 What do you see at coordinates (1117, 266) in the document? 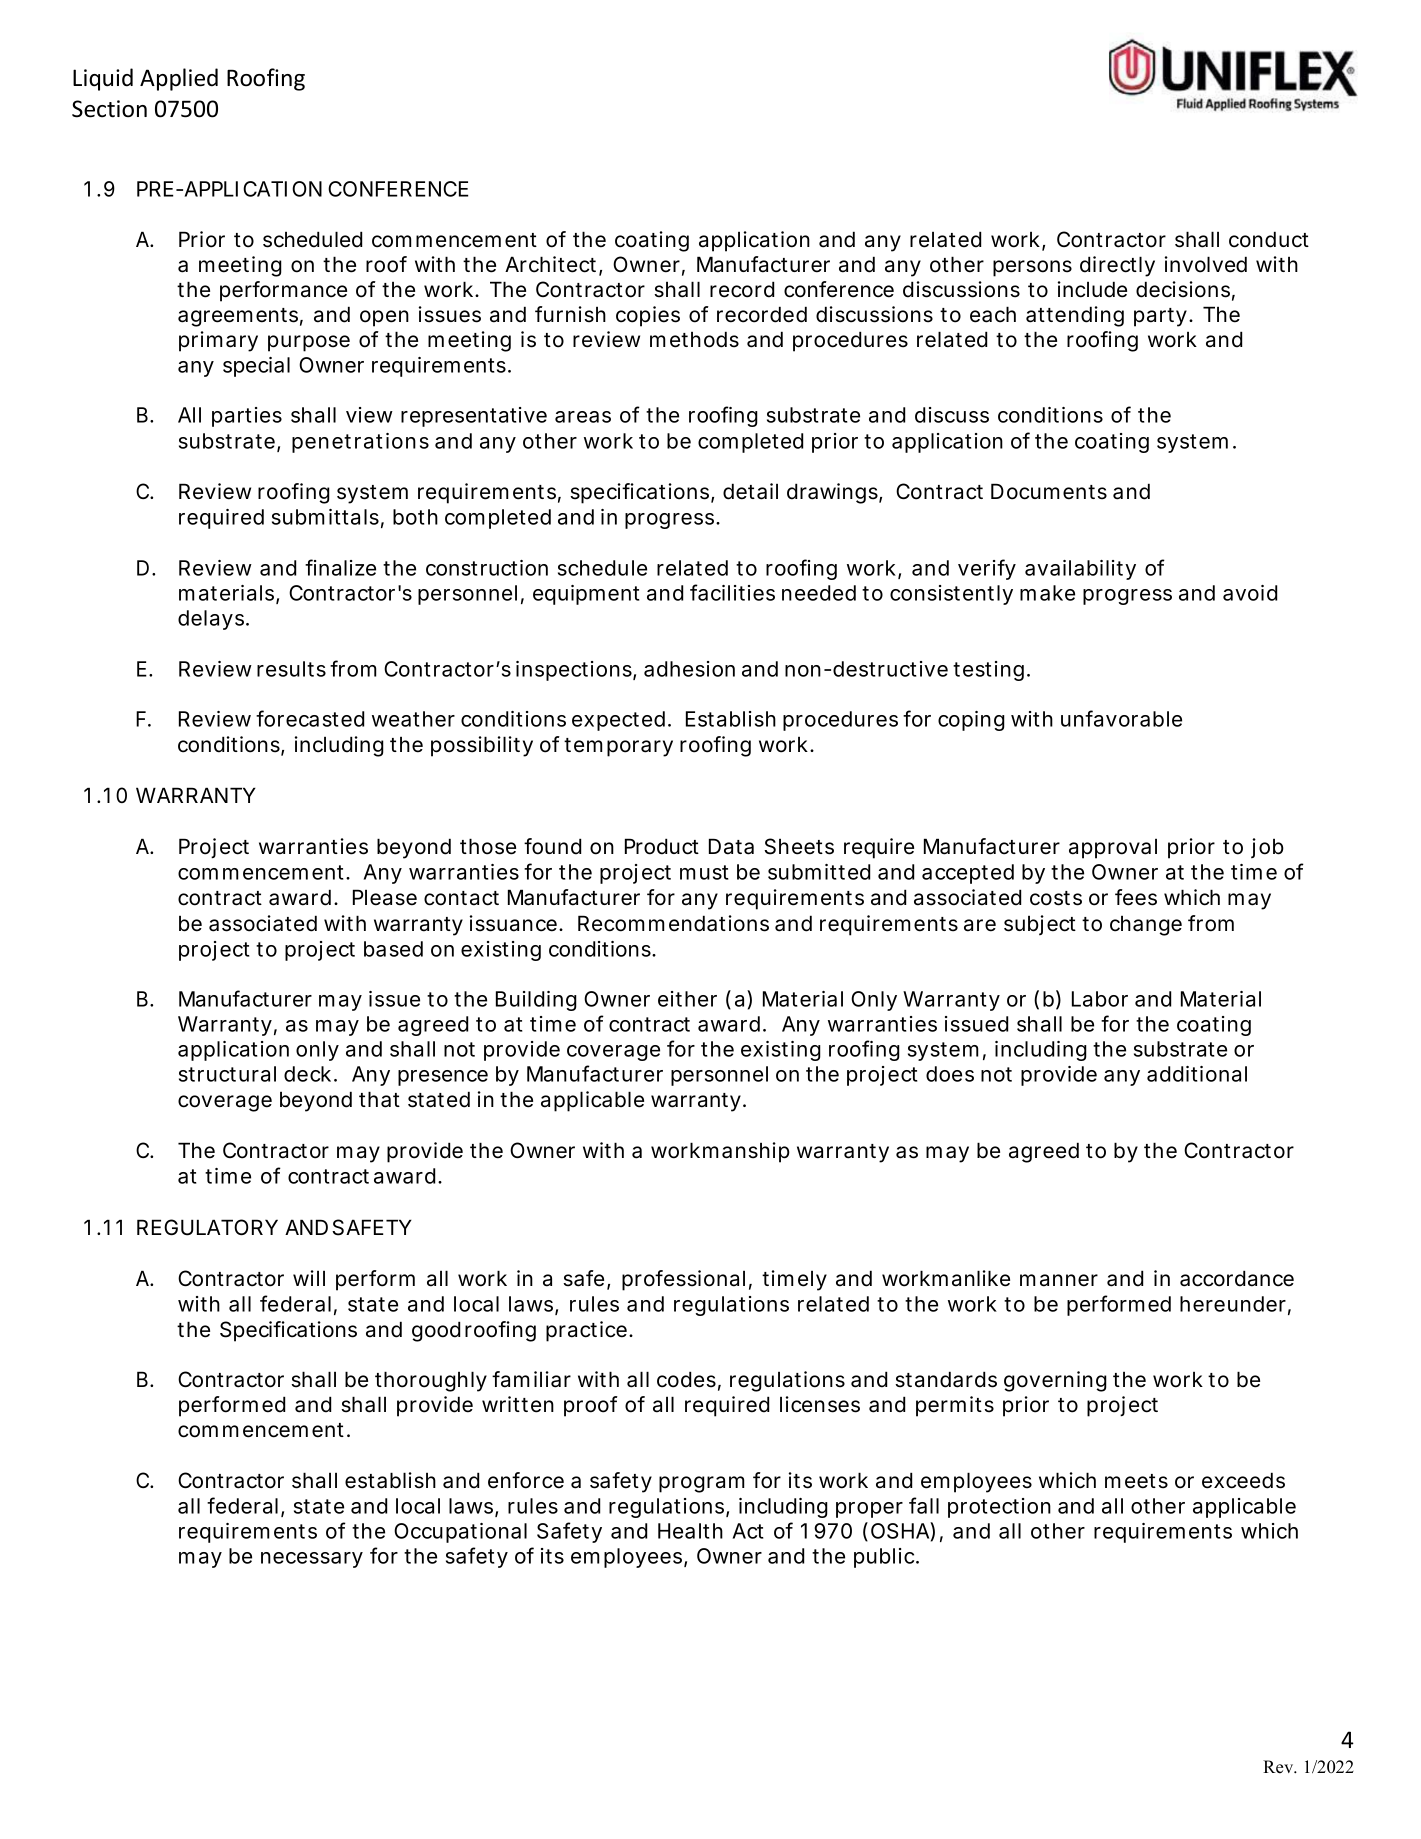
I see `directly` at bounding box center [1117, 266].
